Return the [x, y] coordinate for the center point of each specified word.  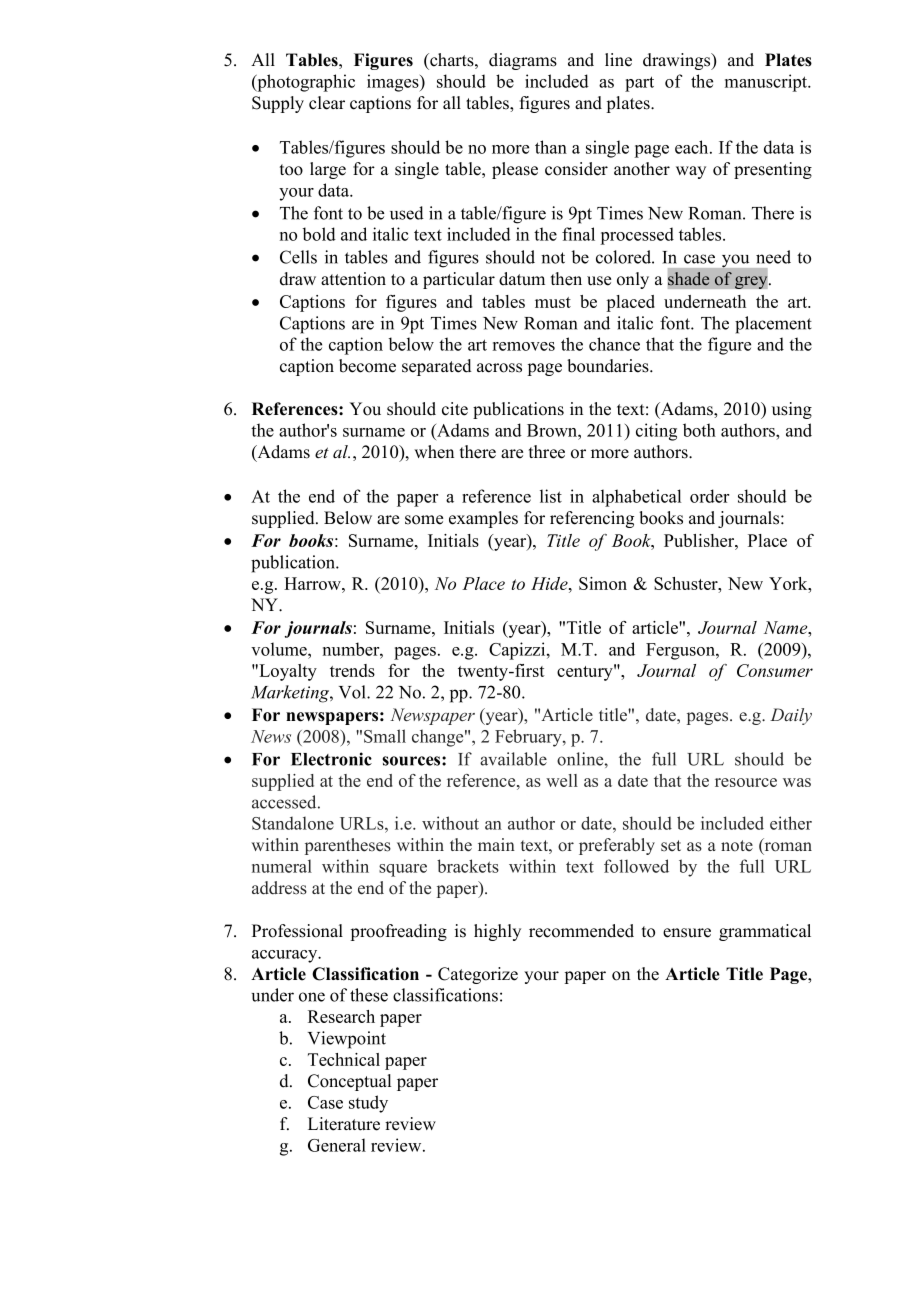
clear [327, 103]
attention [353, 279]
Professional [297, 931]
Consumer [775, 670]
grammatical [765, 932]
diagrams [523, 61]
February [529, 738]
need [773, 257]
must [553, 302]
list [551, 496]
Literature [344, 1124]
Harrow [313, 583]
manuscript [767, 83]
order [709, 496]
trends [352, 670]
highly [497, 932]
